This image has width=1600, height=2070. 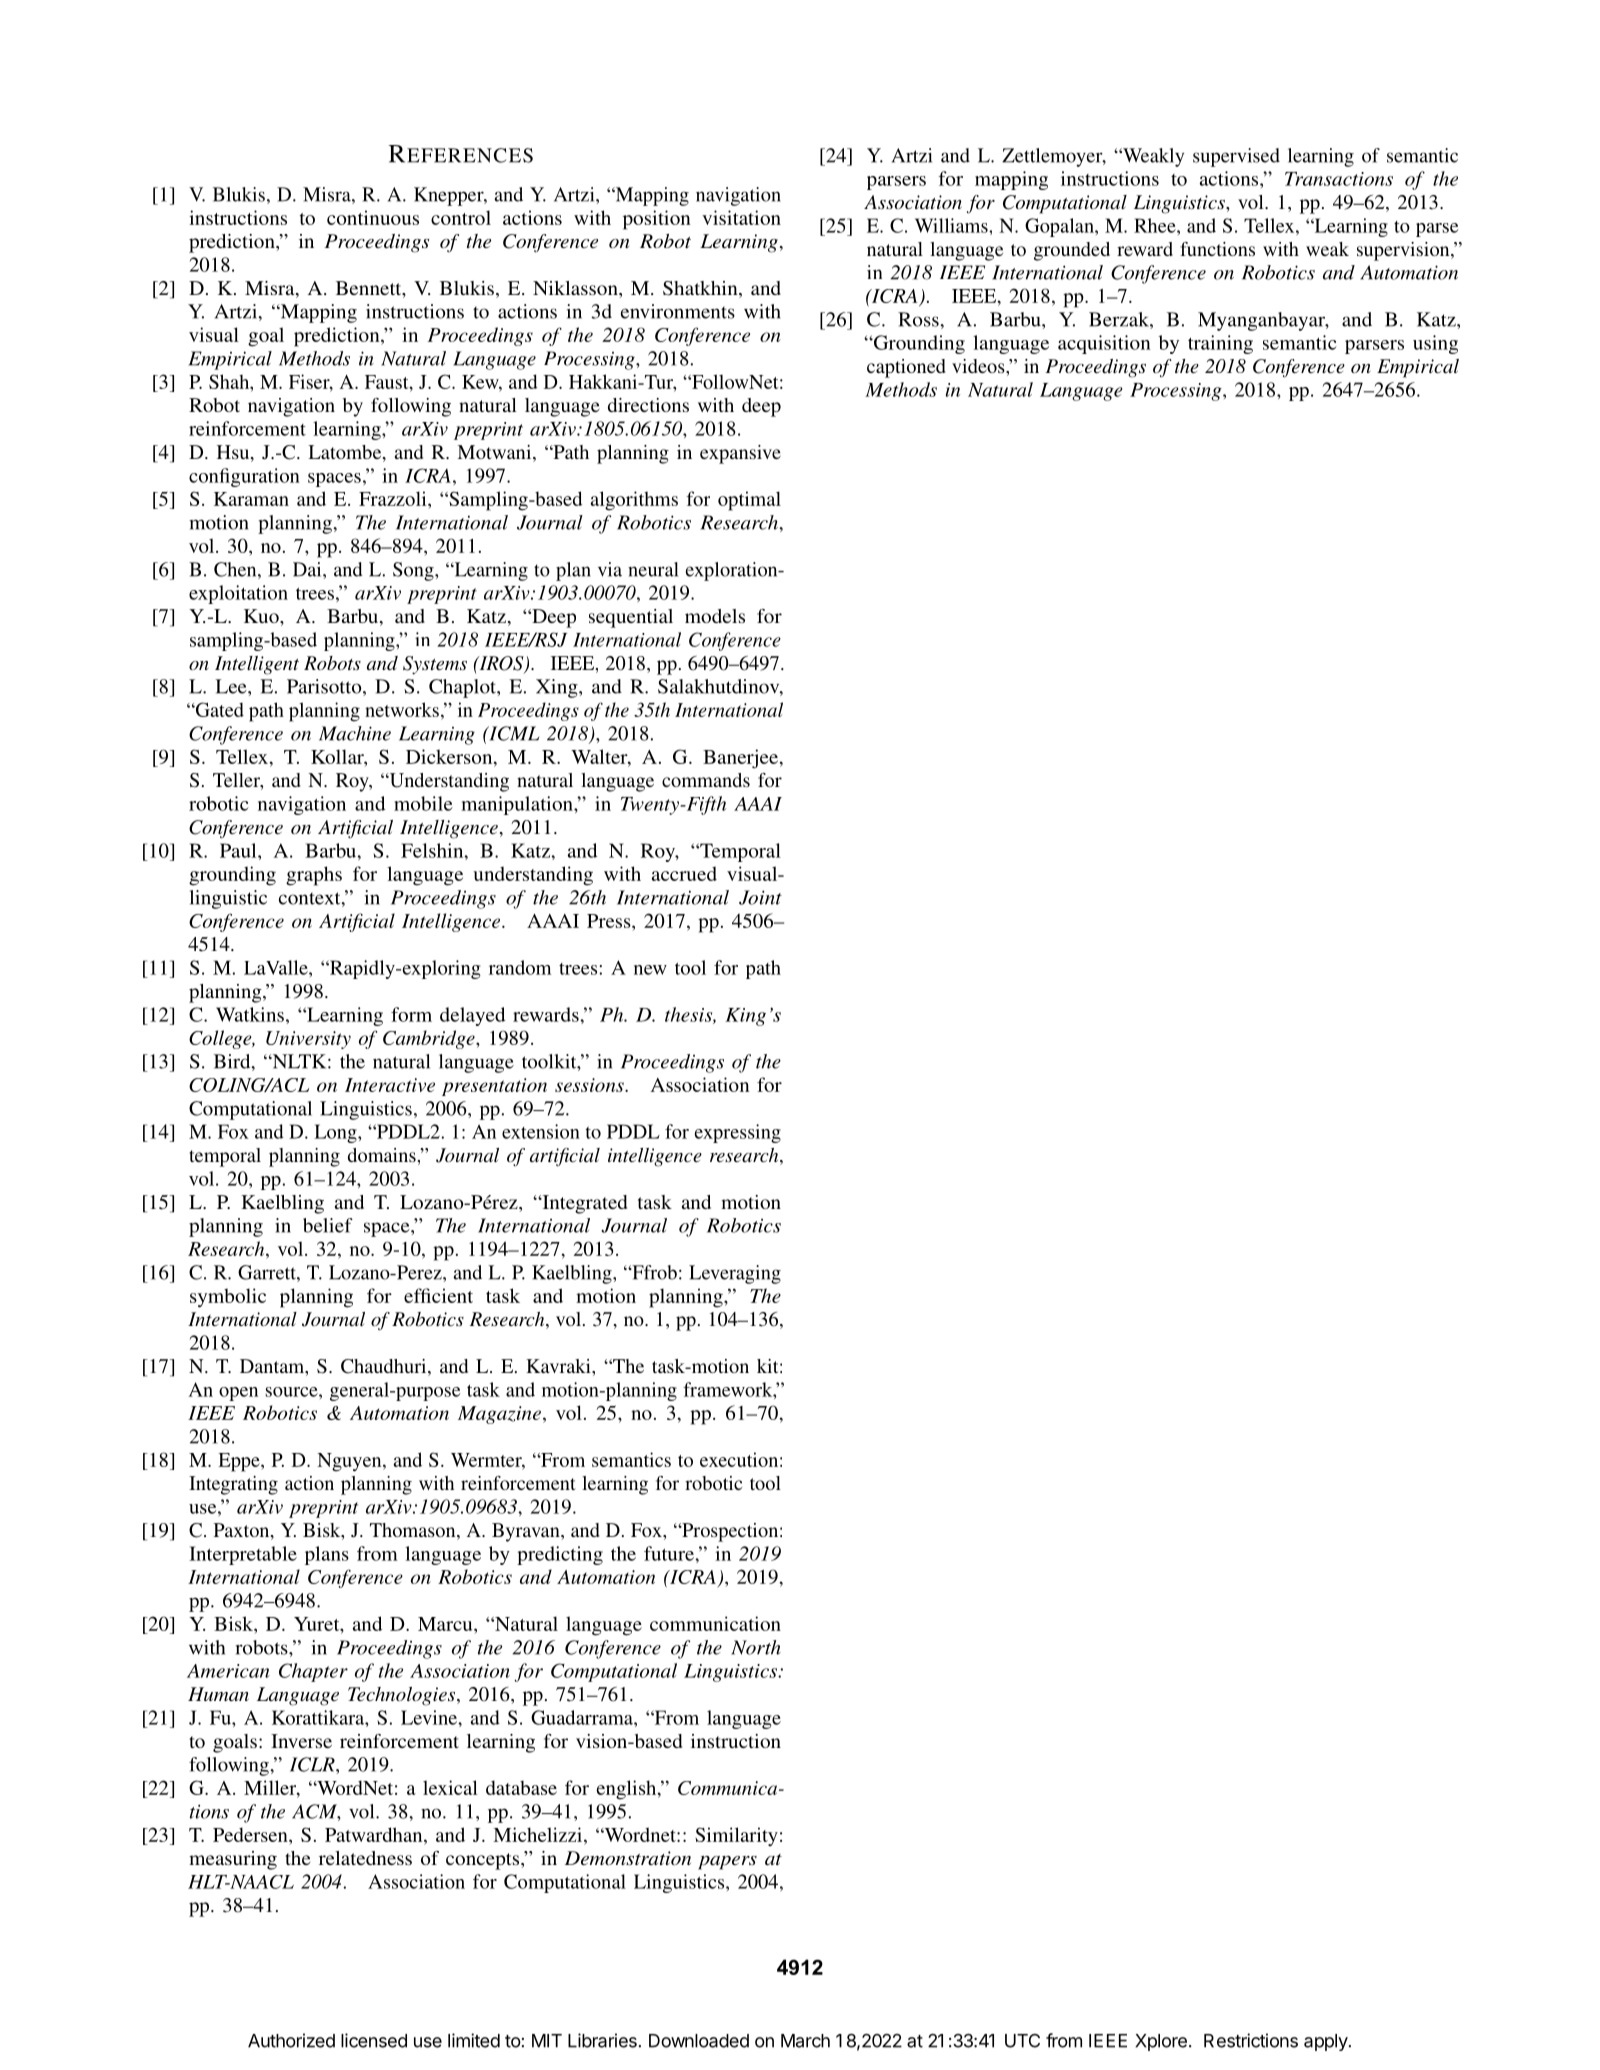 What do you see at coordinates (760, 897) in the image?
I see `Joint` at bounding box center [760, 897].
